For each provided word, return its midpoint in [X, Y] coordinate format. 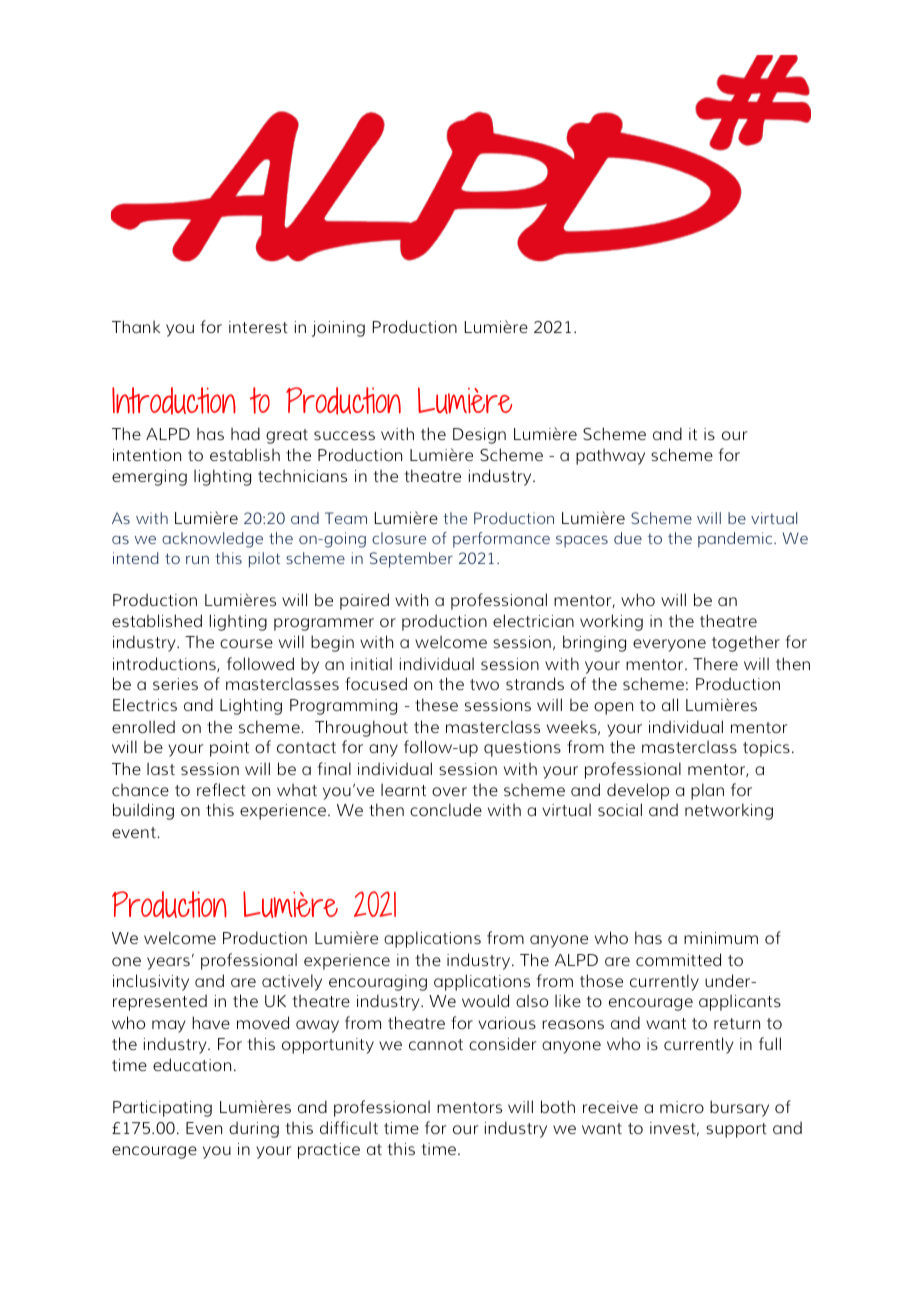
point [229, 749]
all [670, 704]
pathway [610, 456]
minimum [721, 938]
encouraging [378, 983]
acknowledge [212, 540]
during [254, 1129]
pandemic [736, 540]
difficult [349, 1127]
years [168, 963]
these [436, 704]
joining [338, 329]
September [411, 560]
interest [258, 327]
